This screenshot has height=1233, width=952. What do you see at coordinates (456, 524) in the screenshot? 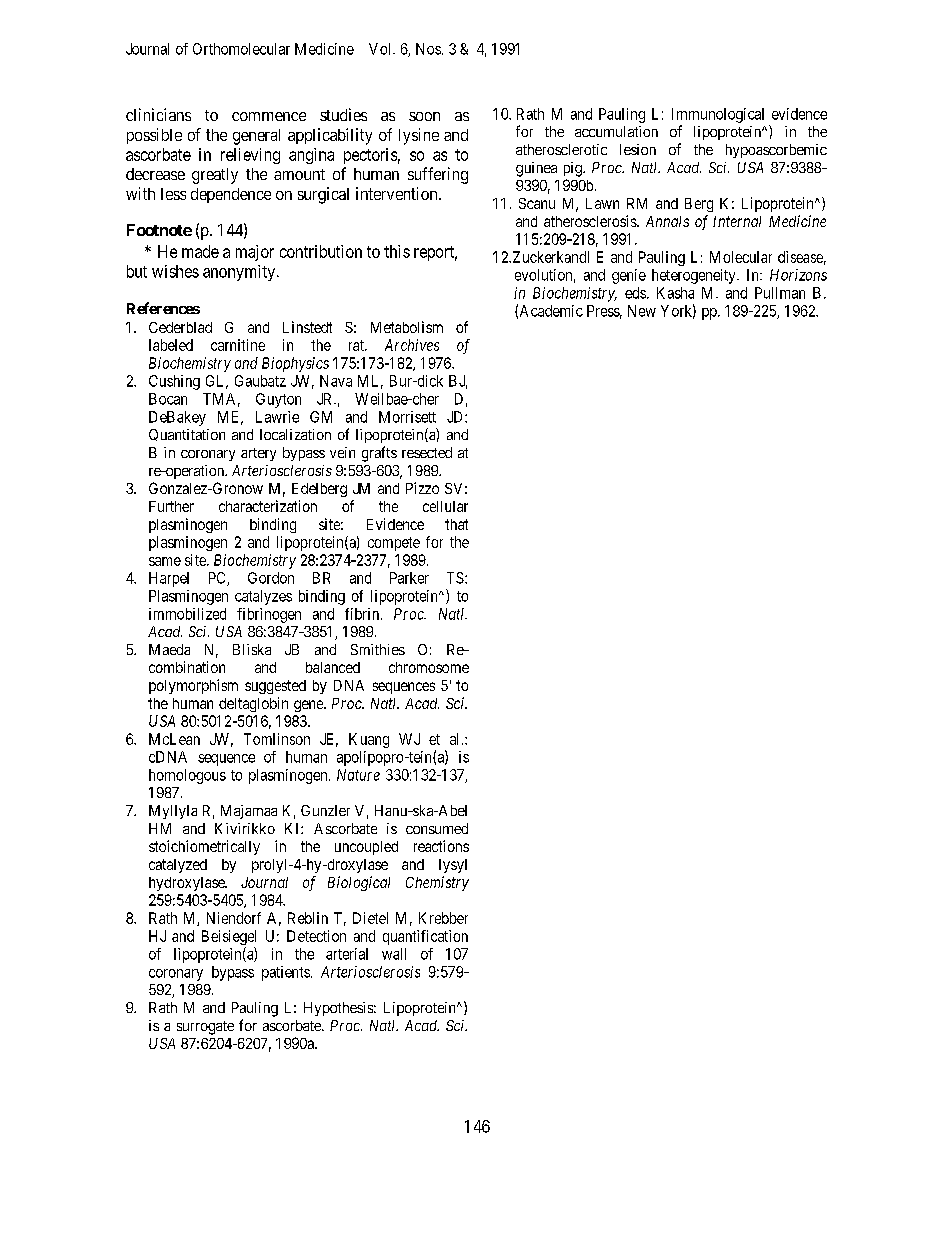
I see `that` at bounding box center [456, 524].
